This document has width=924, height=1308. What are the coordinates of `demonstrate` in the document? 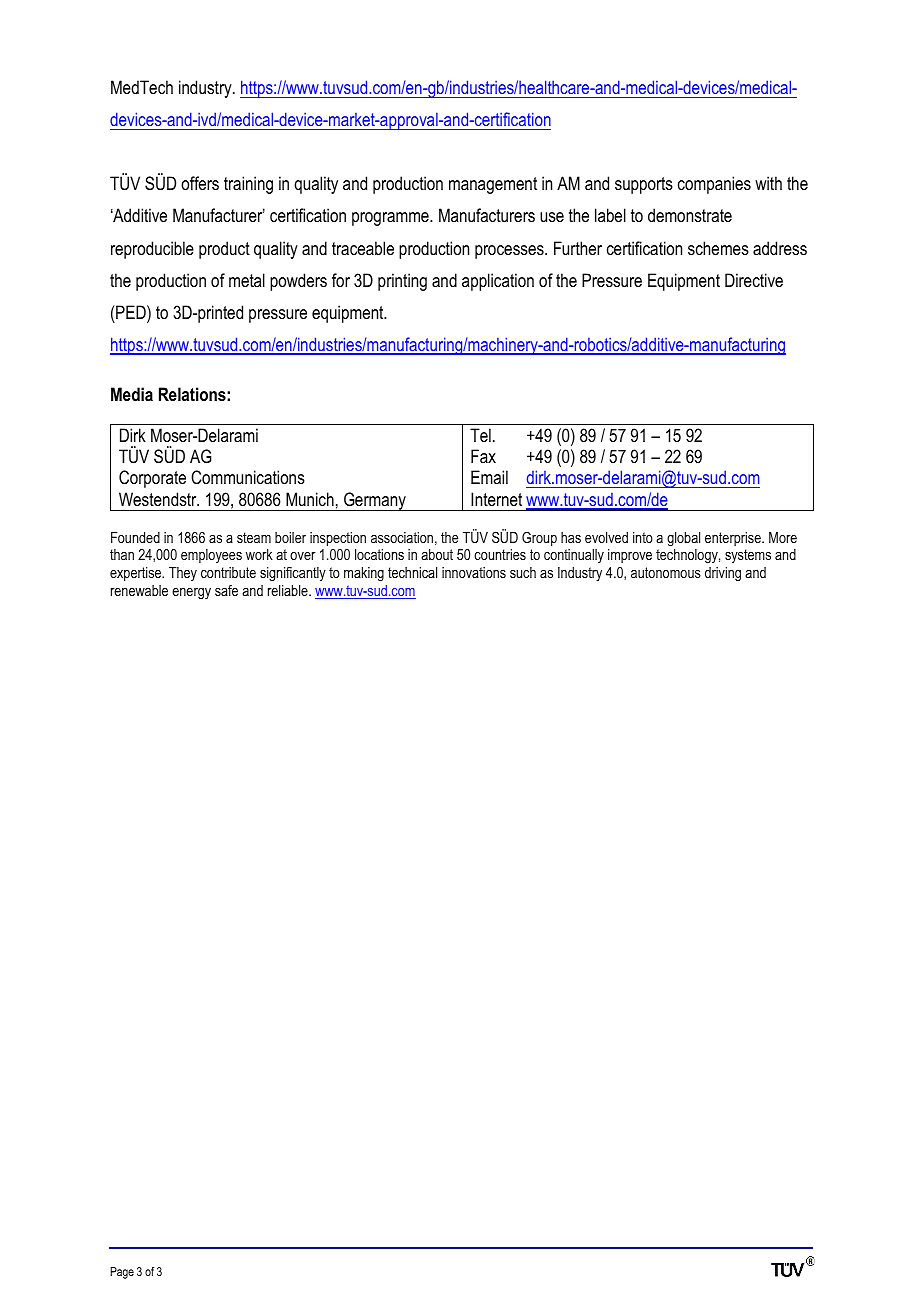 It's located at (690, 215).
